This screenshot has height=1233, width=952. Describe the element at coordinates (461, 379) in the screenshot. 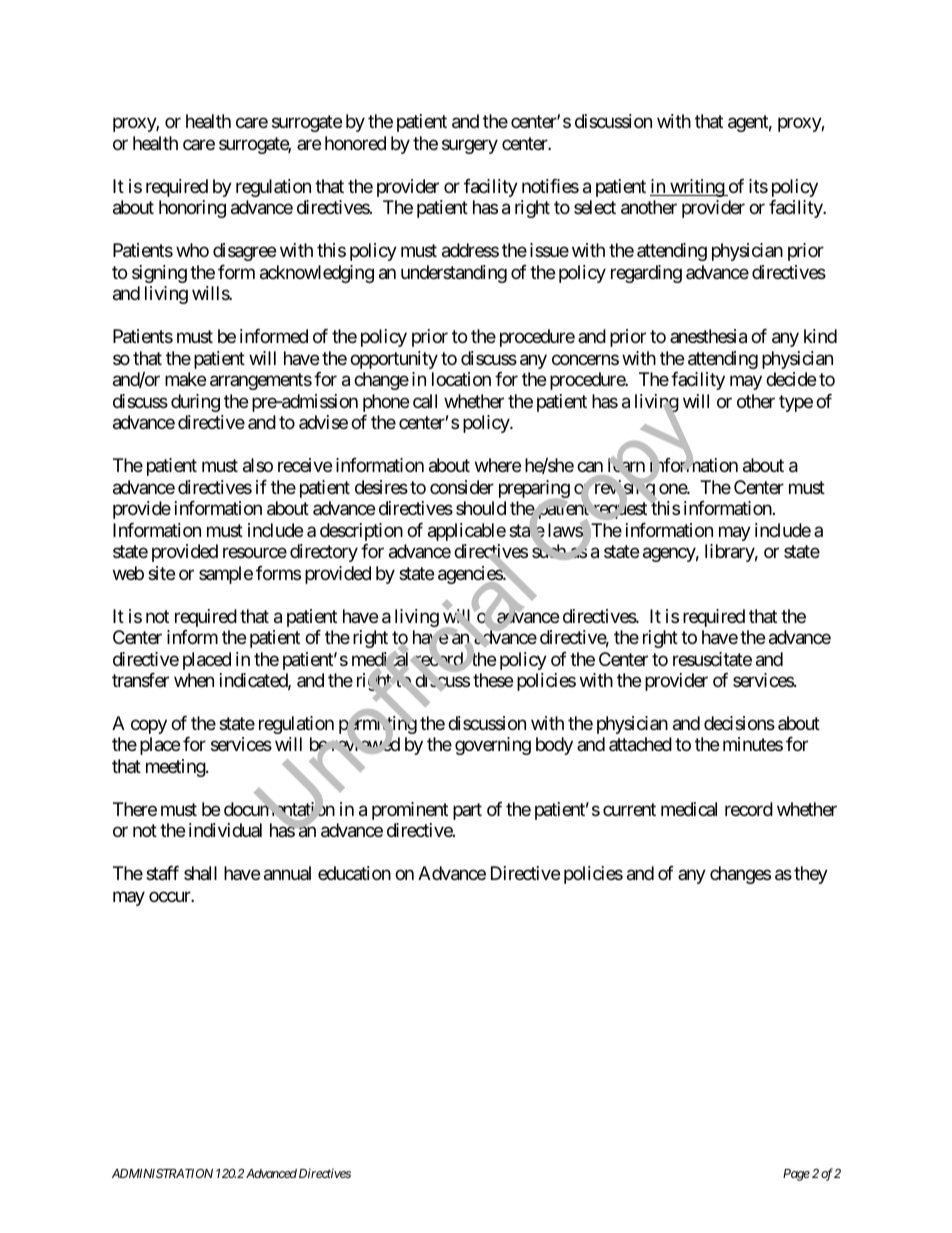

I see `location` at that location.
